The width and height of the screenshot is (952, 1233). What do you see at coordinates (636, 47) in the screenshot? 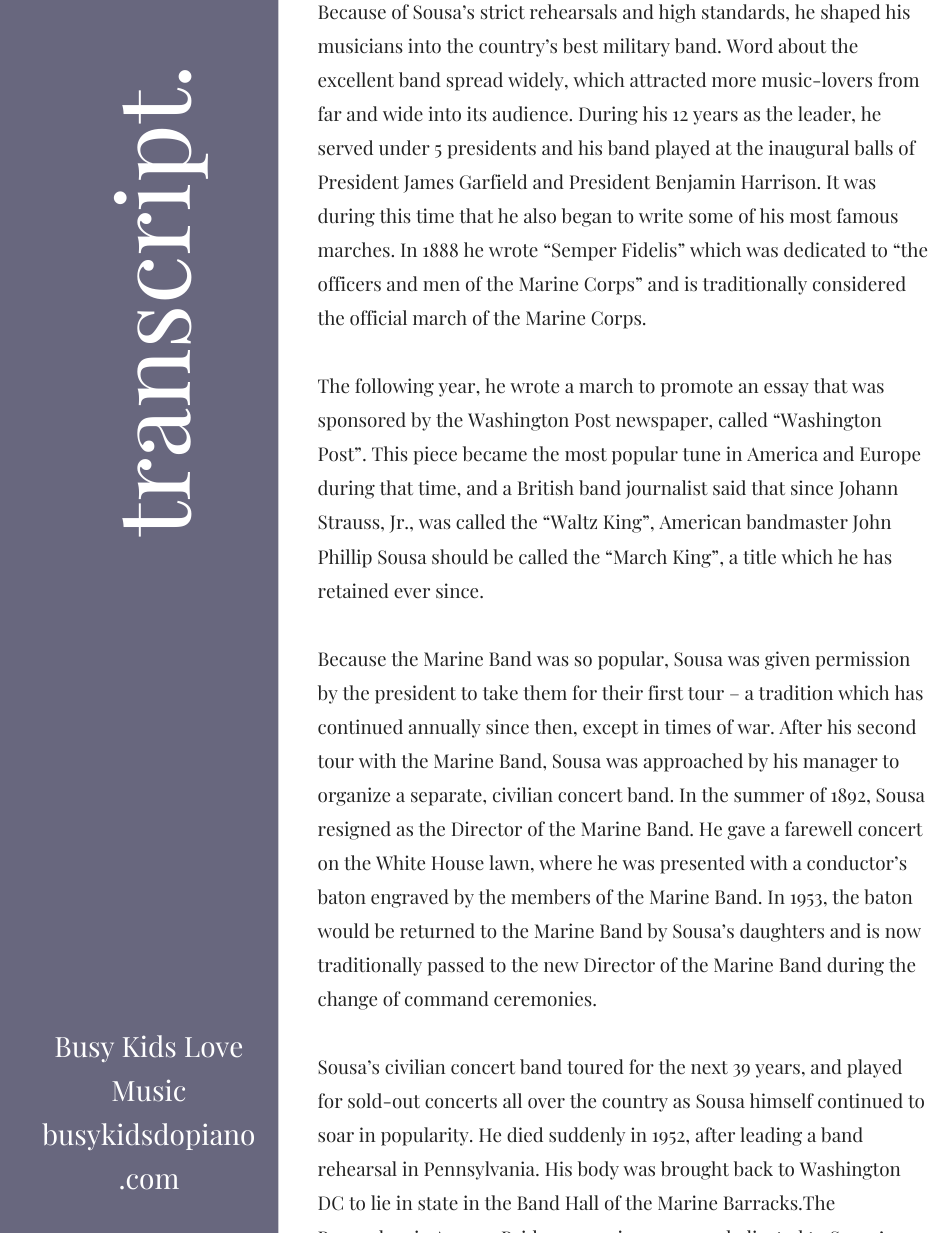
I see `military` at bounding box center [636, 47].
